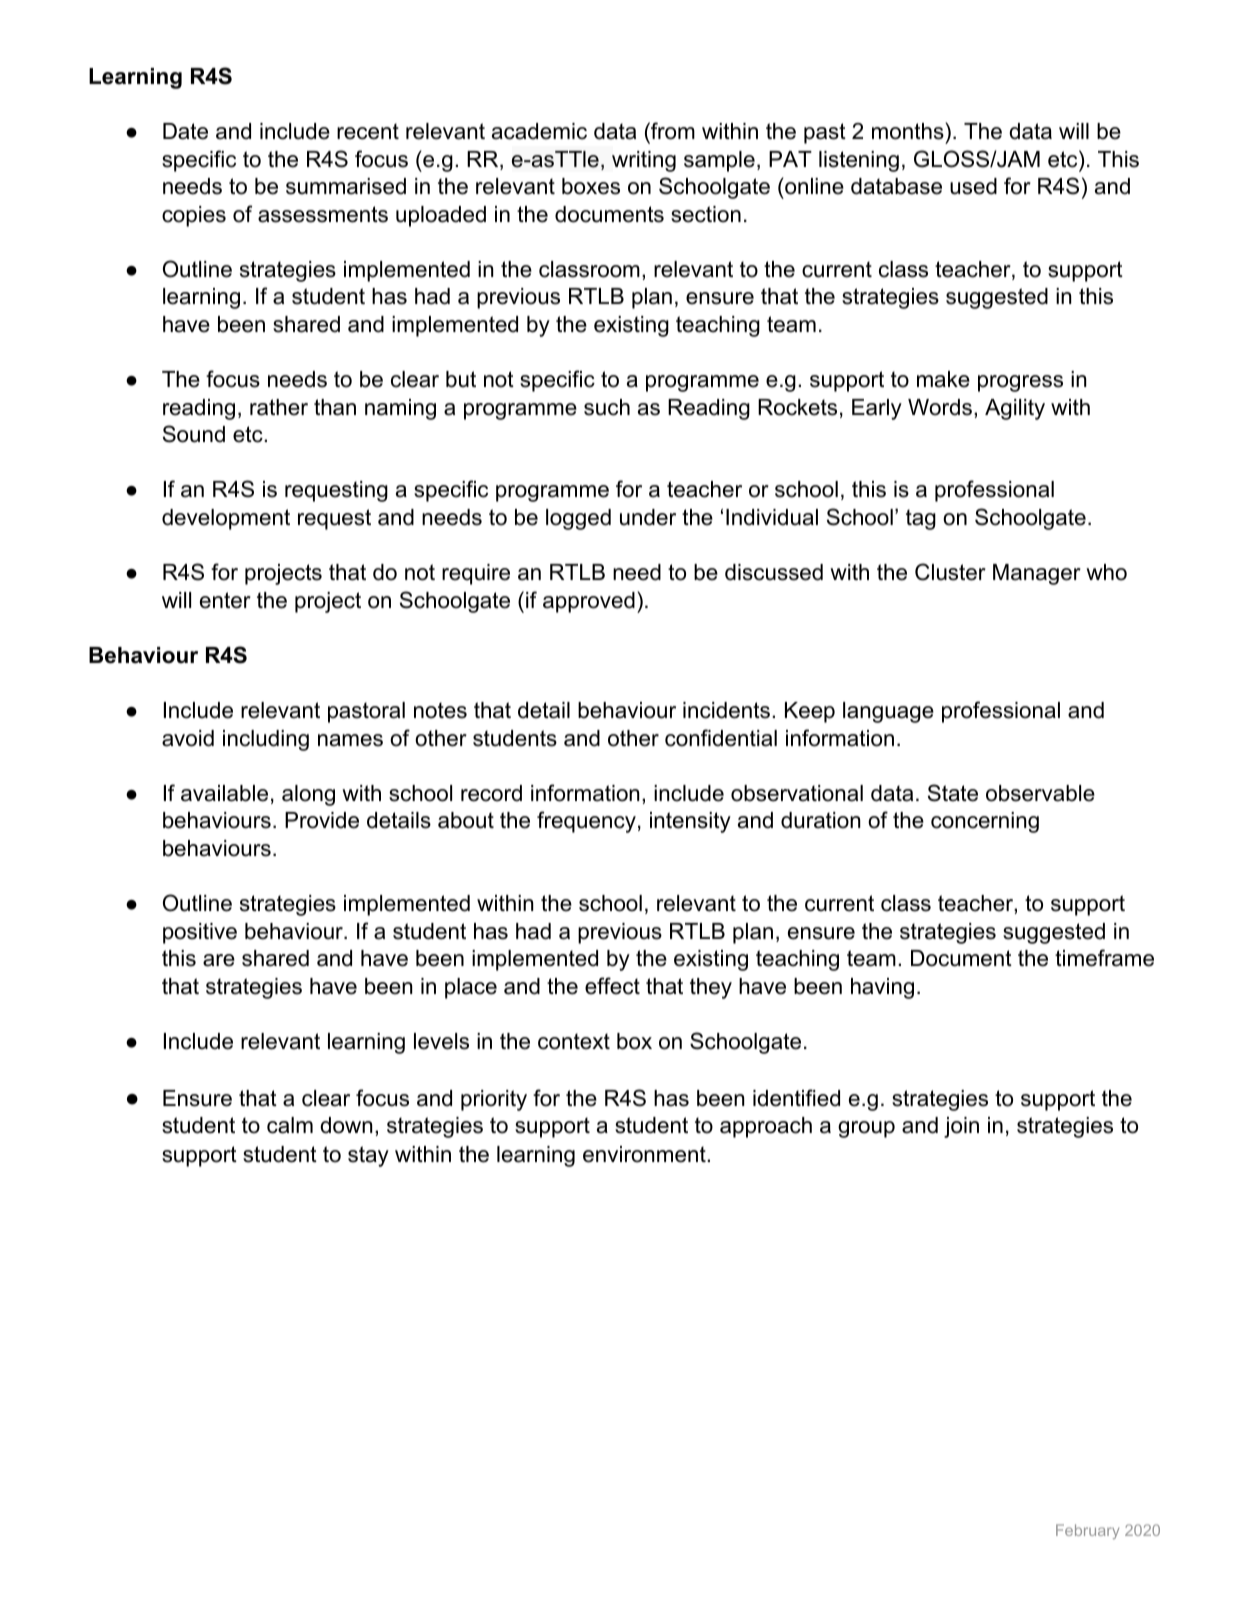 The image size is (1250, 1618). What do you see at coordinates (322, 820) in the image?
I see `Provide` at bounding box center [322, 820].
